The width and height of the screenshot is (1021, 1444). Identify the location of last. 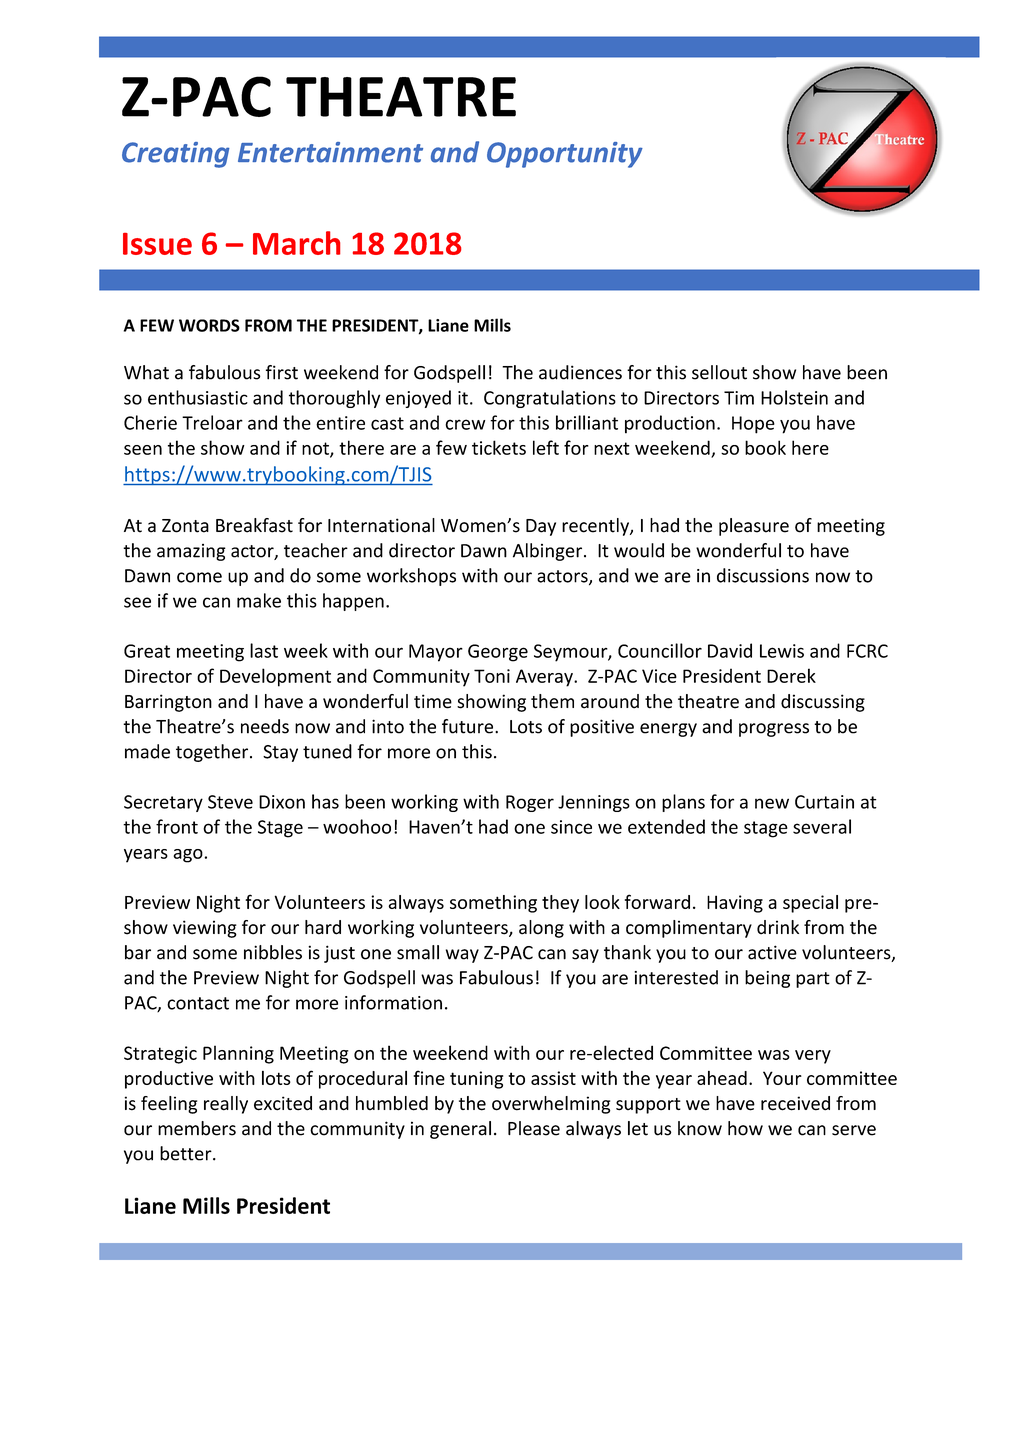
(264, 650).
